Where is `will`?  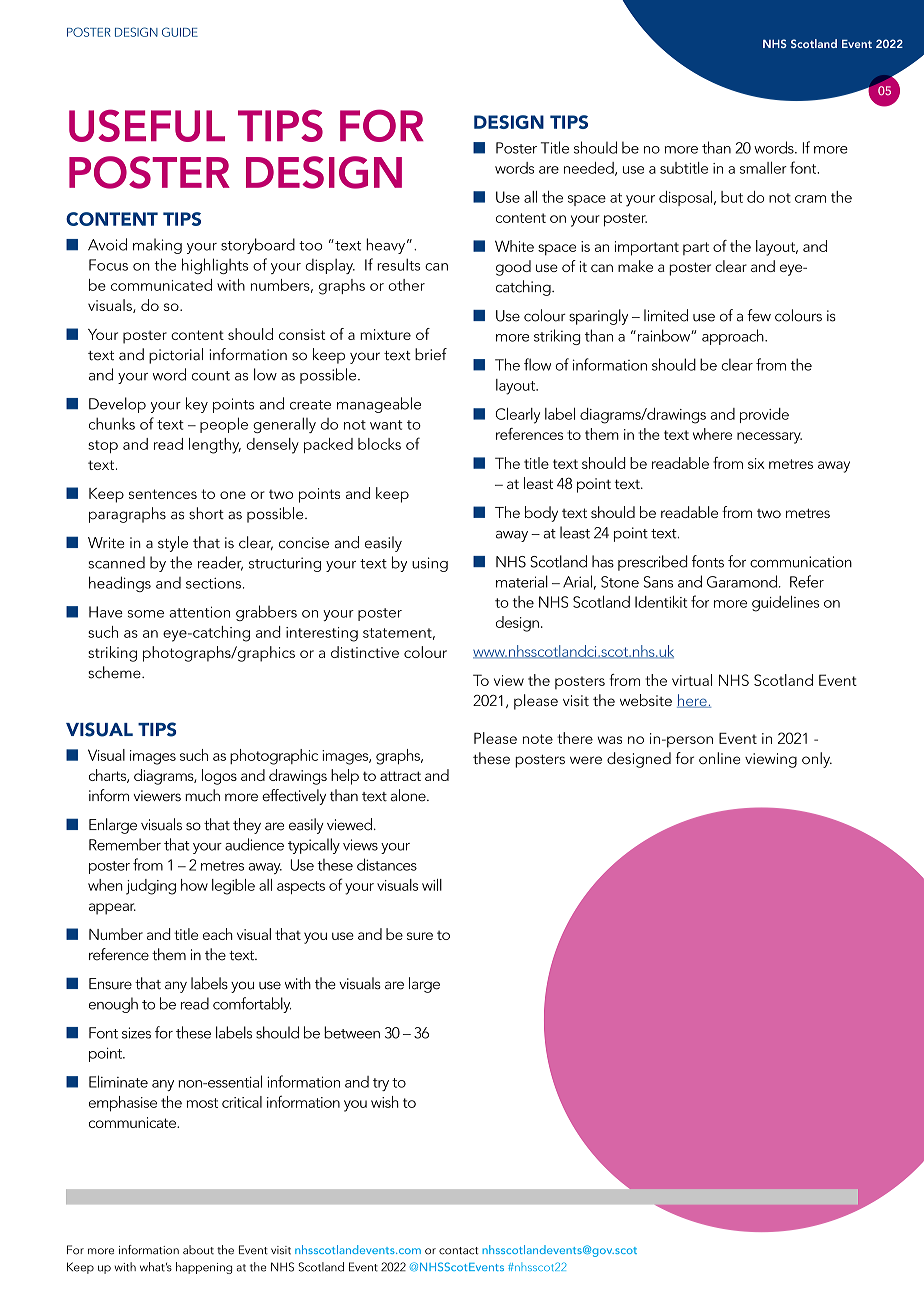 will is located at coordinates (432, 885).
